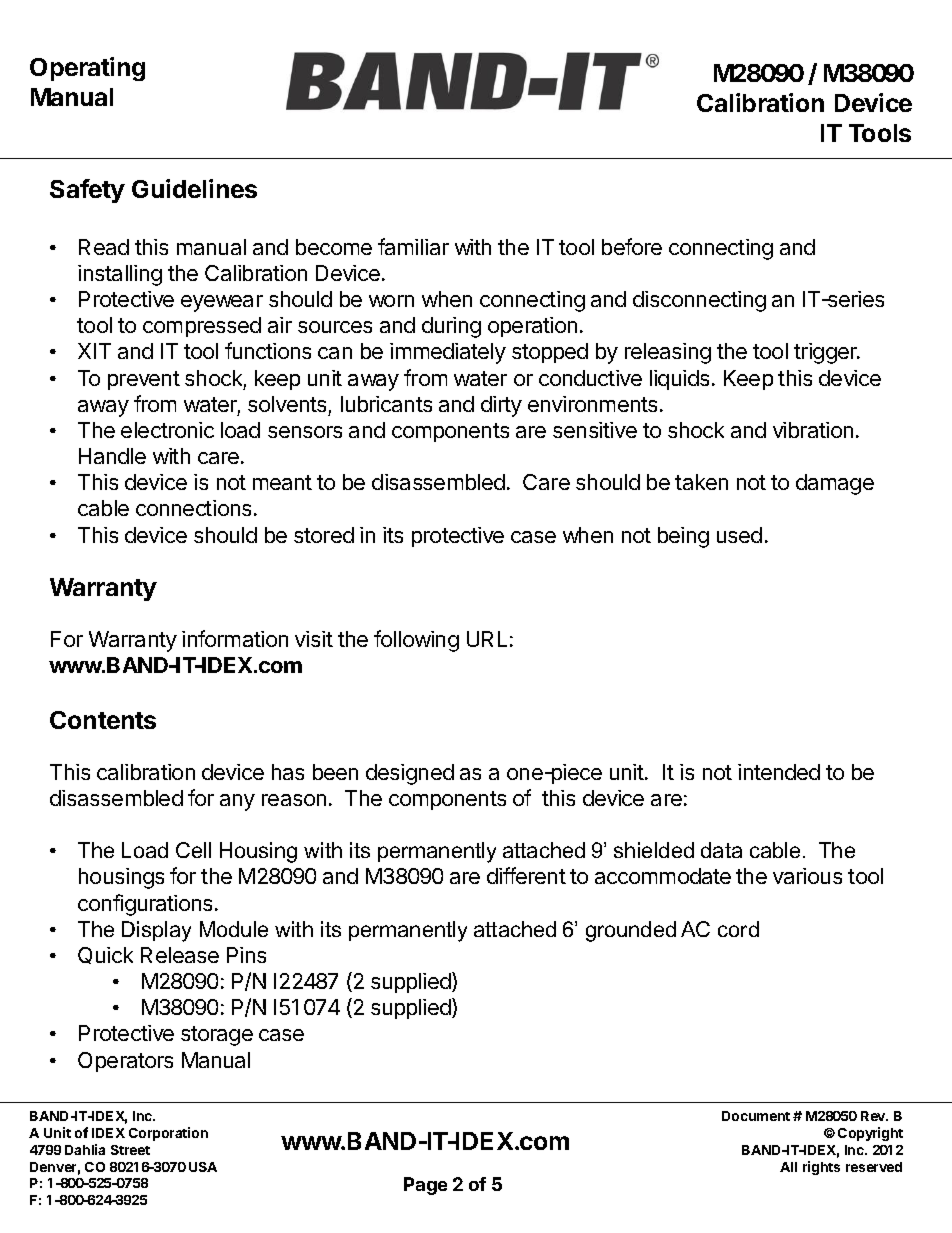 The image size is (952, 1233). I want to click on familiar, so click(413, 246).
